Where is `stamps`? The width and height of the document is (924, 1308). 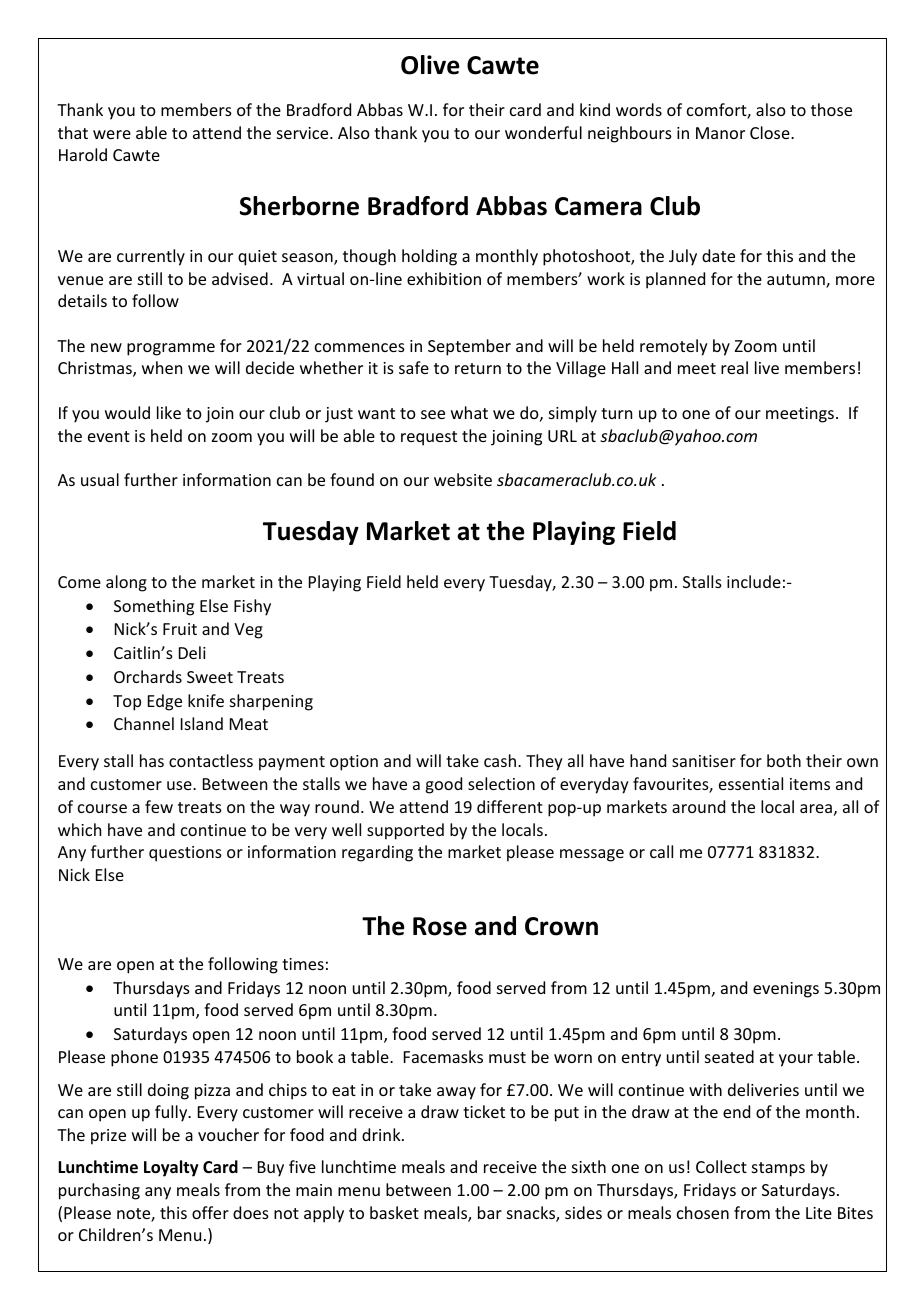 stamps is located at coordinates (778, 1169).
